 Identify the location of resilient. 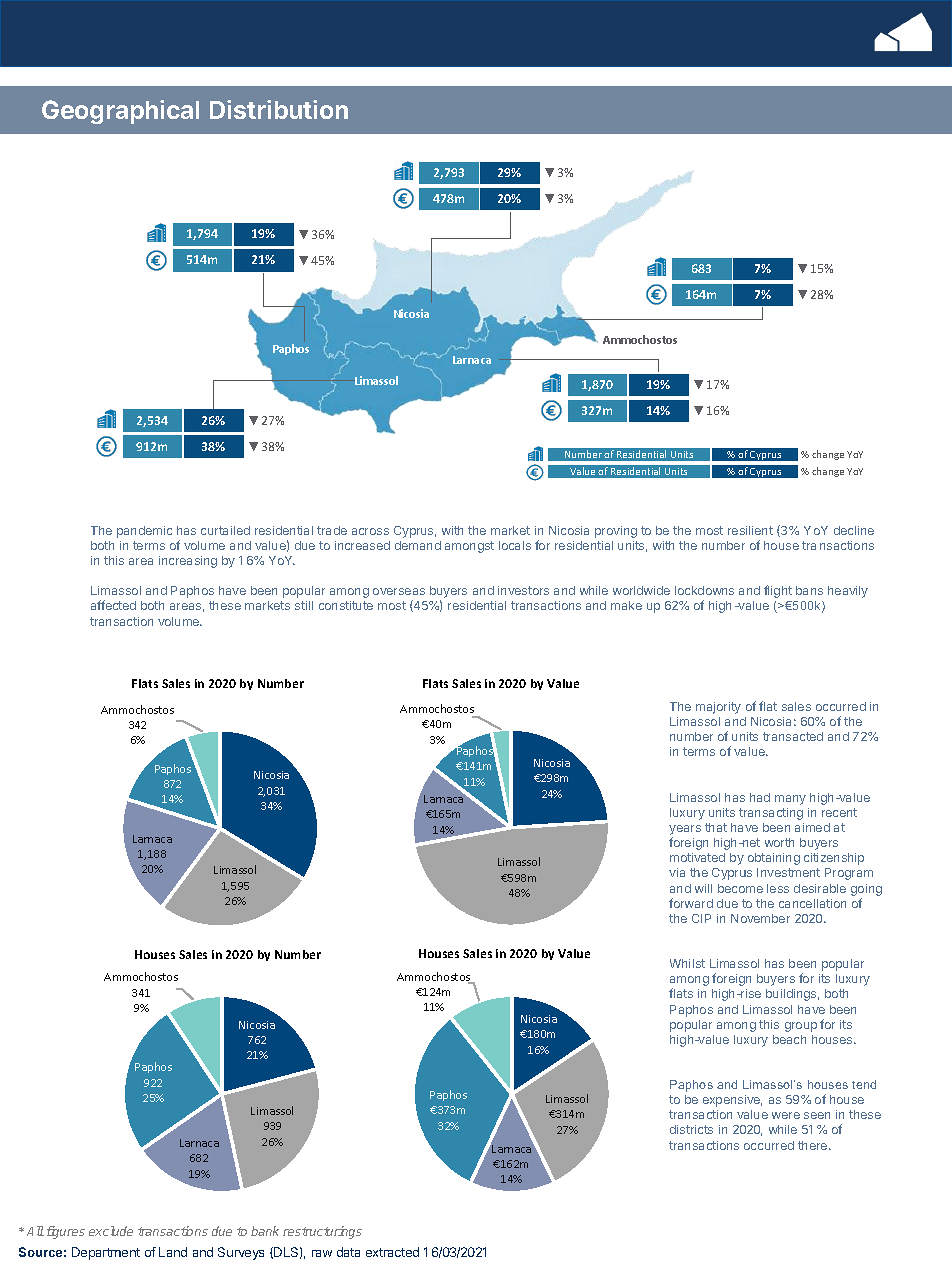
(750, 530).
